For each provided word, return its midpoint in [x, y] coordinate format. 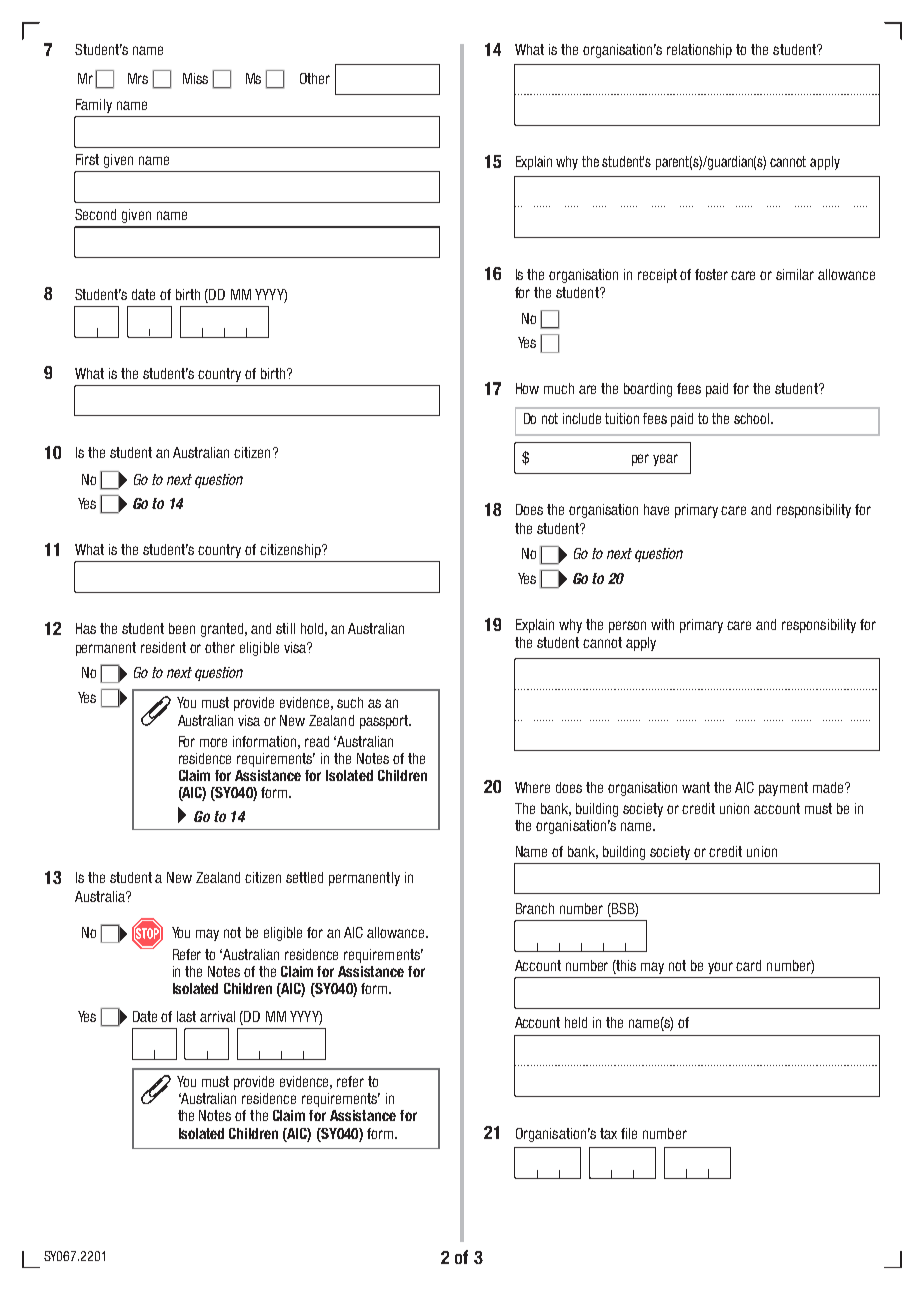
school [753, 418]
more [213, 742]
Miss [195, 78]
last [186, 1016]
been [182, 628]
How [527, 388]
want [696, 787]
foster [711, 274]
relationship [699, 51]
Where [532, 787]
